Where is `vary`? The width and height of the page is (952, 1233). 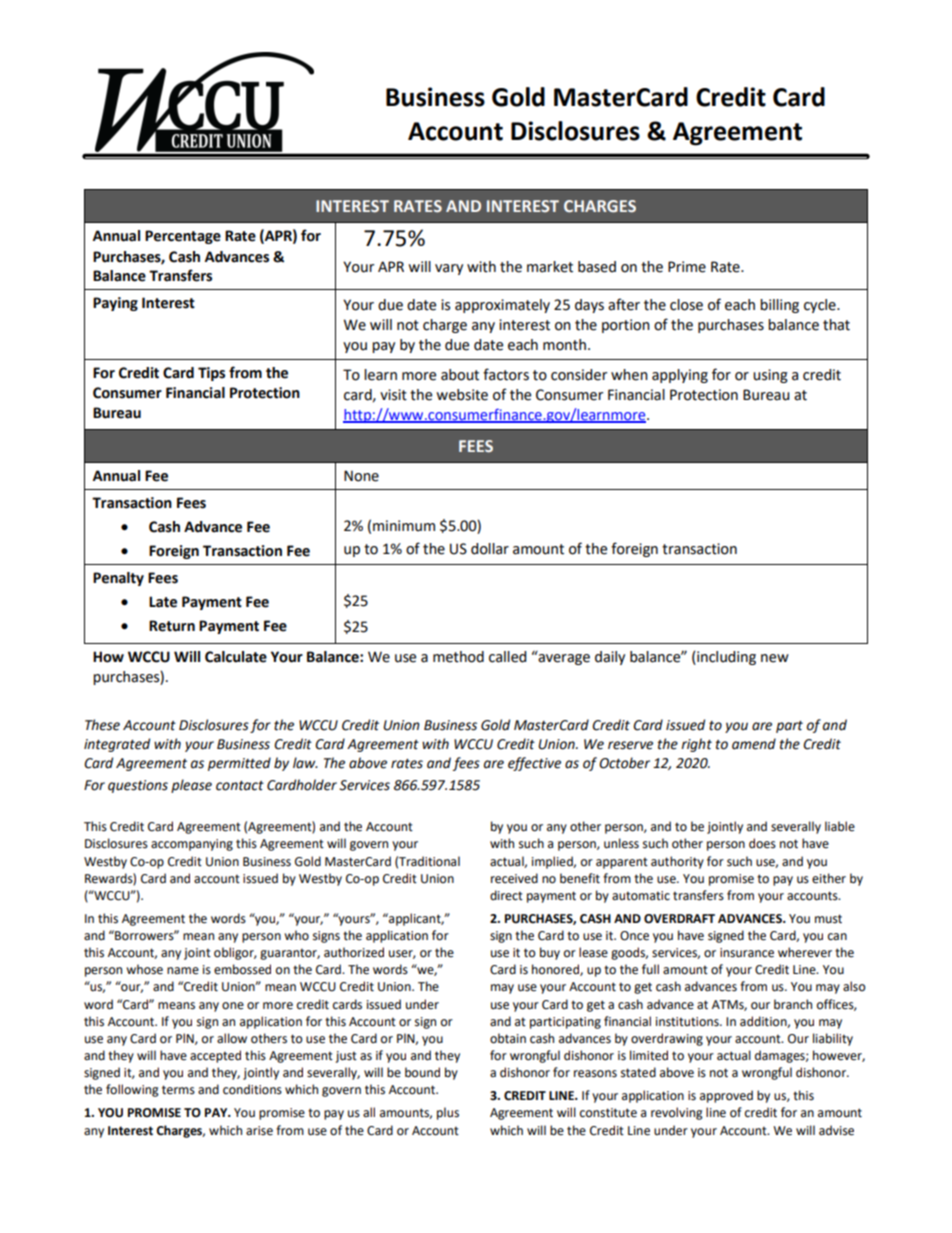 vary is located at coordinates (449, 269).
